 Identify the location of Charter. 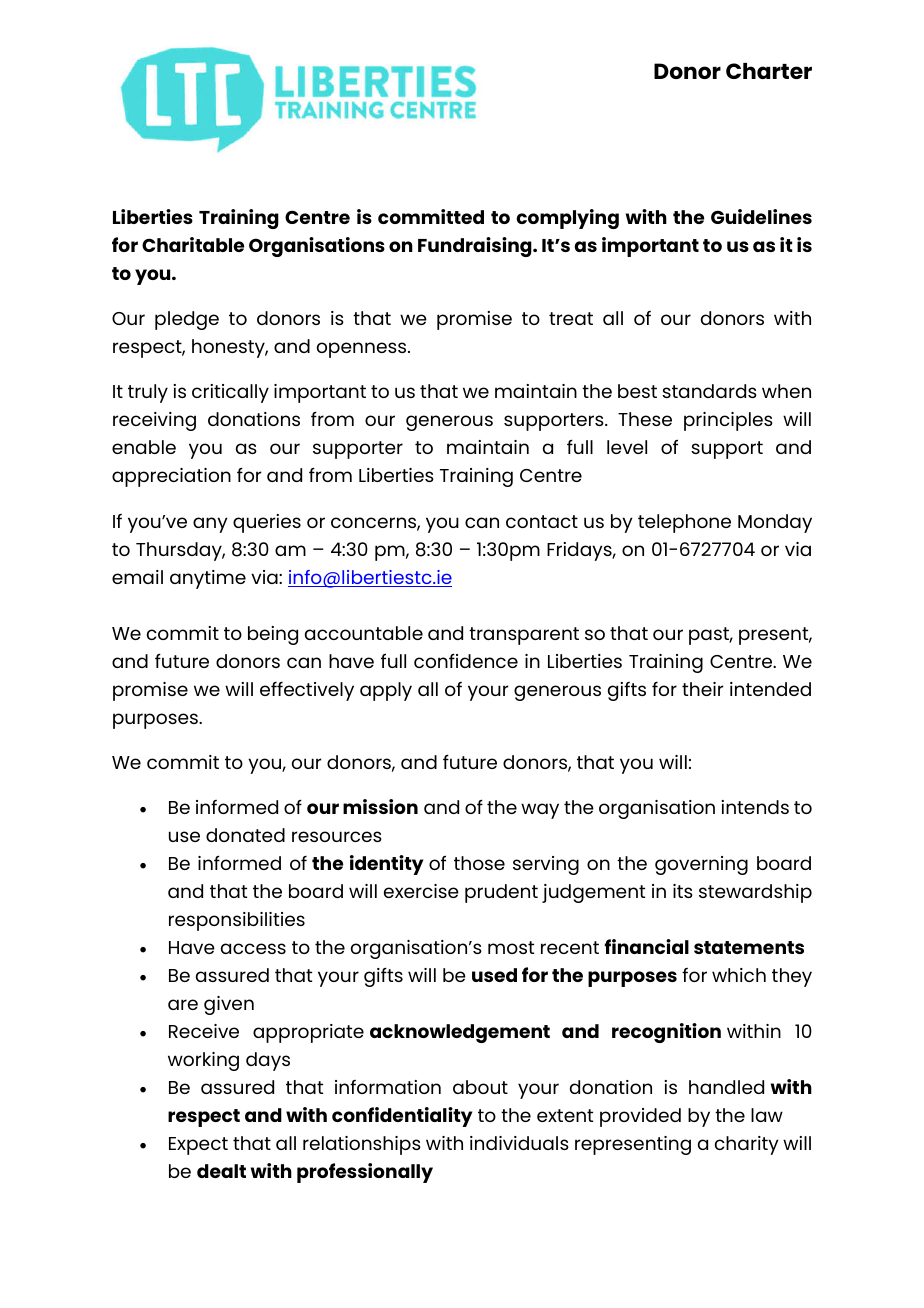
(769, 71).
